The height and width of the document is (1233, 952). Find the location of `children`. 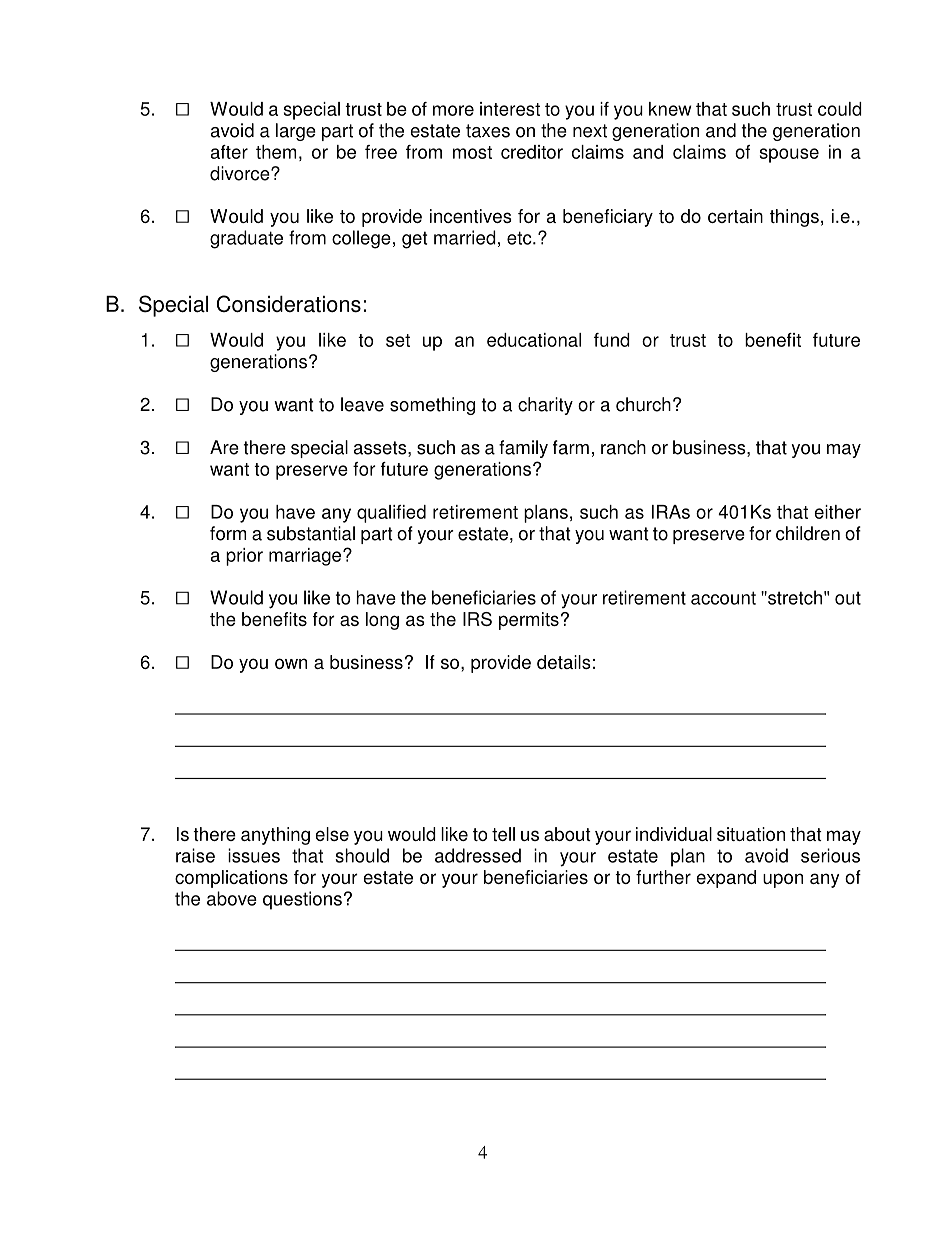

children is located at coordinates (808, 533).
